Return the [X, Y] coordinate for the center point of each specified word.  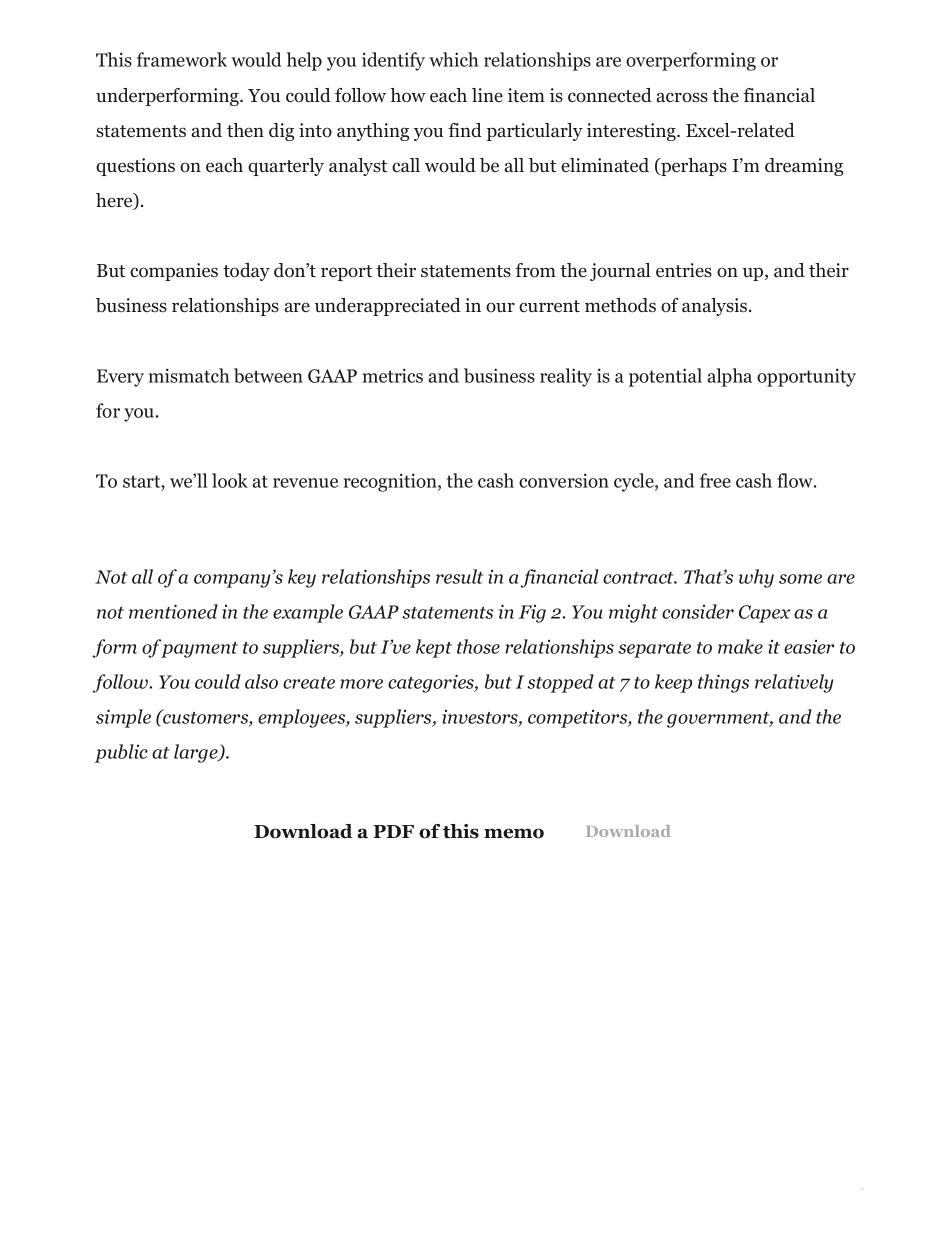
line [487, 95]
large [197, 753]
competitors [578, 719]
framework [182, 59]
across [682, 97]
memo [514, 833]
